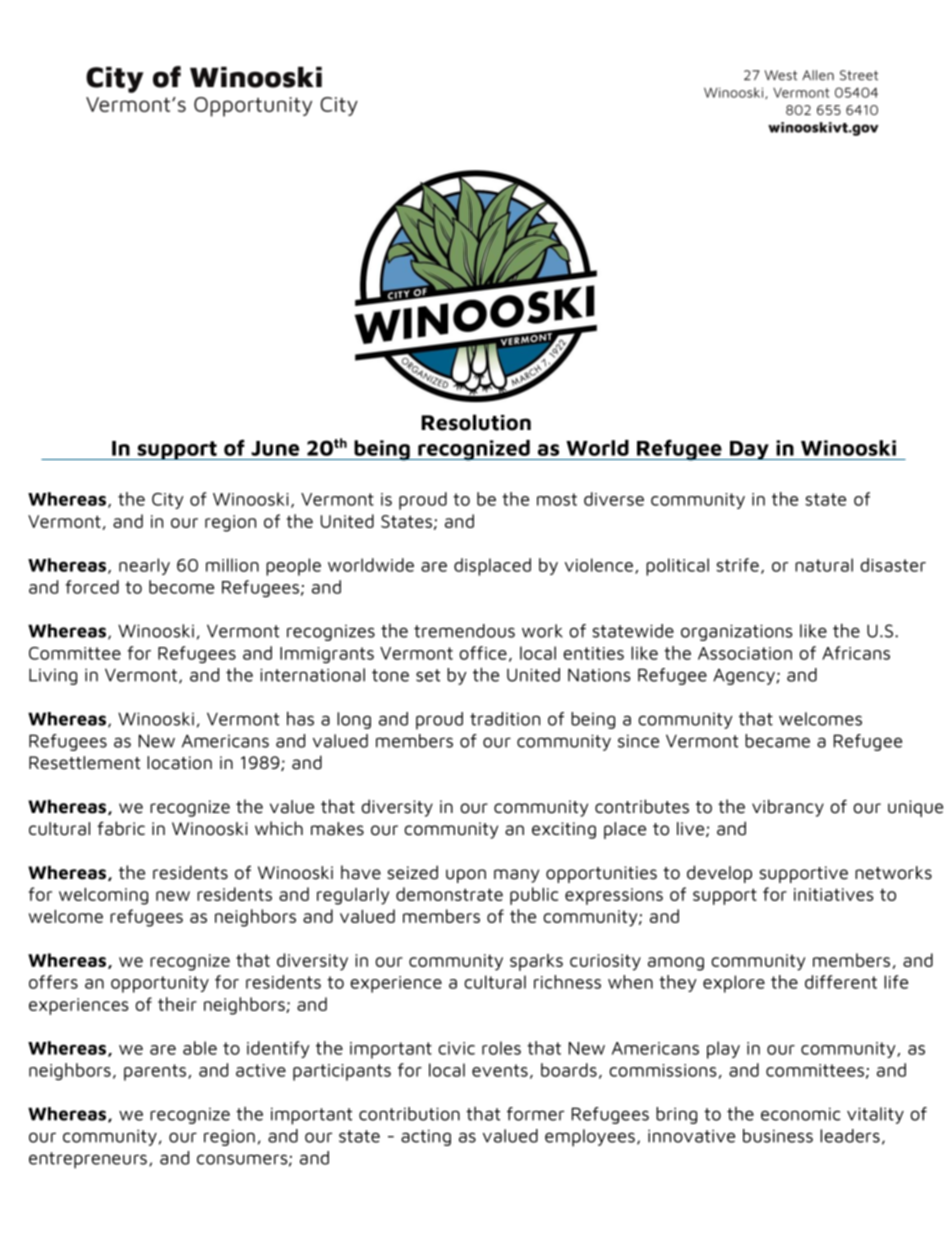 The width and height of the page is (952, 1233). I want to click on entrepreneurs, so click(88, 1160).
